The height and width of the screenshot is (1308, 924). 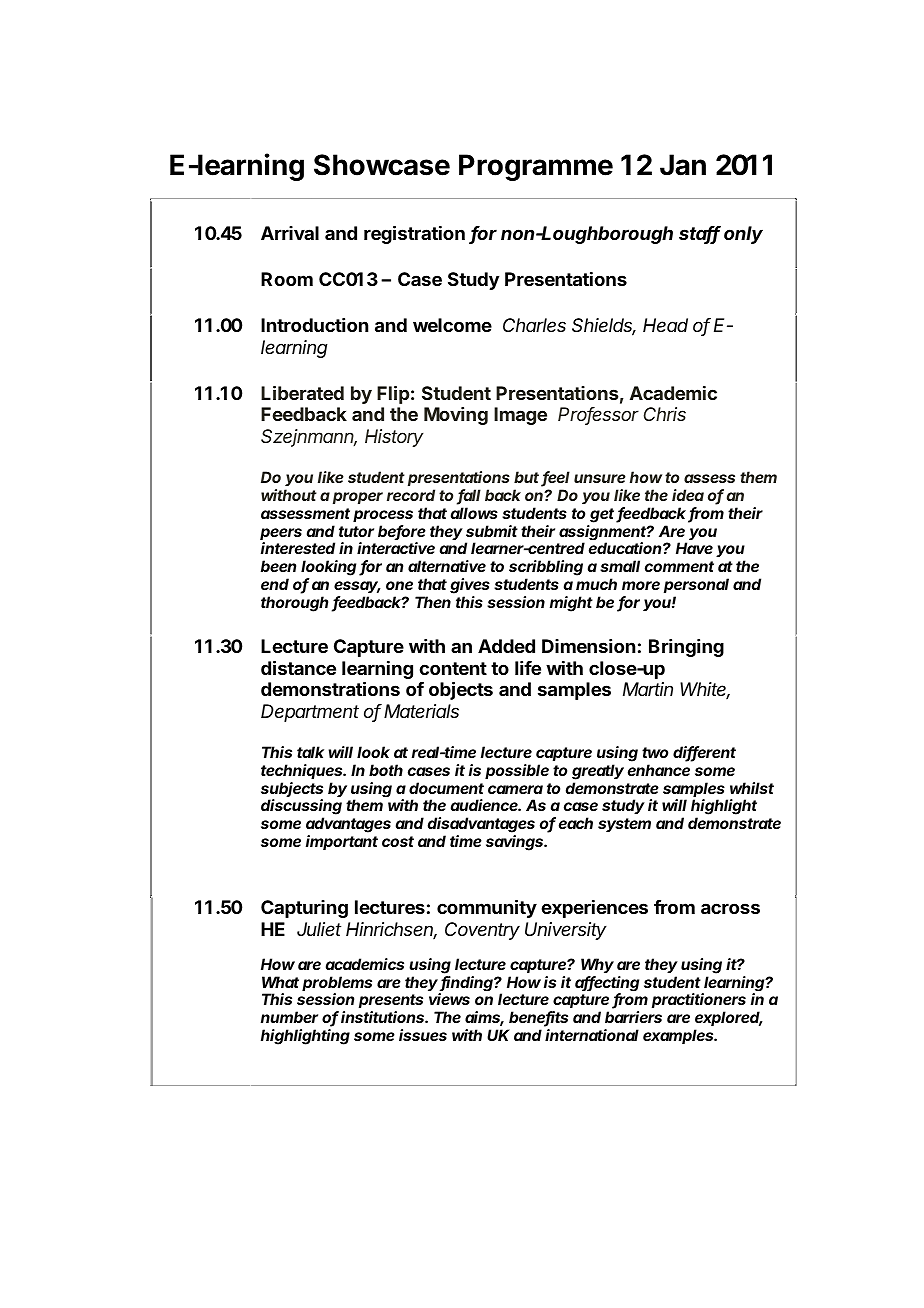 I want to click on benefits, so click(x=538, y=1019).
